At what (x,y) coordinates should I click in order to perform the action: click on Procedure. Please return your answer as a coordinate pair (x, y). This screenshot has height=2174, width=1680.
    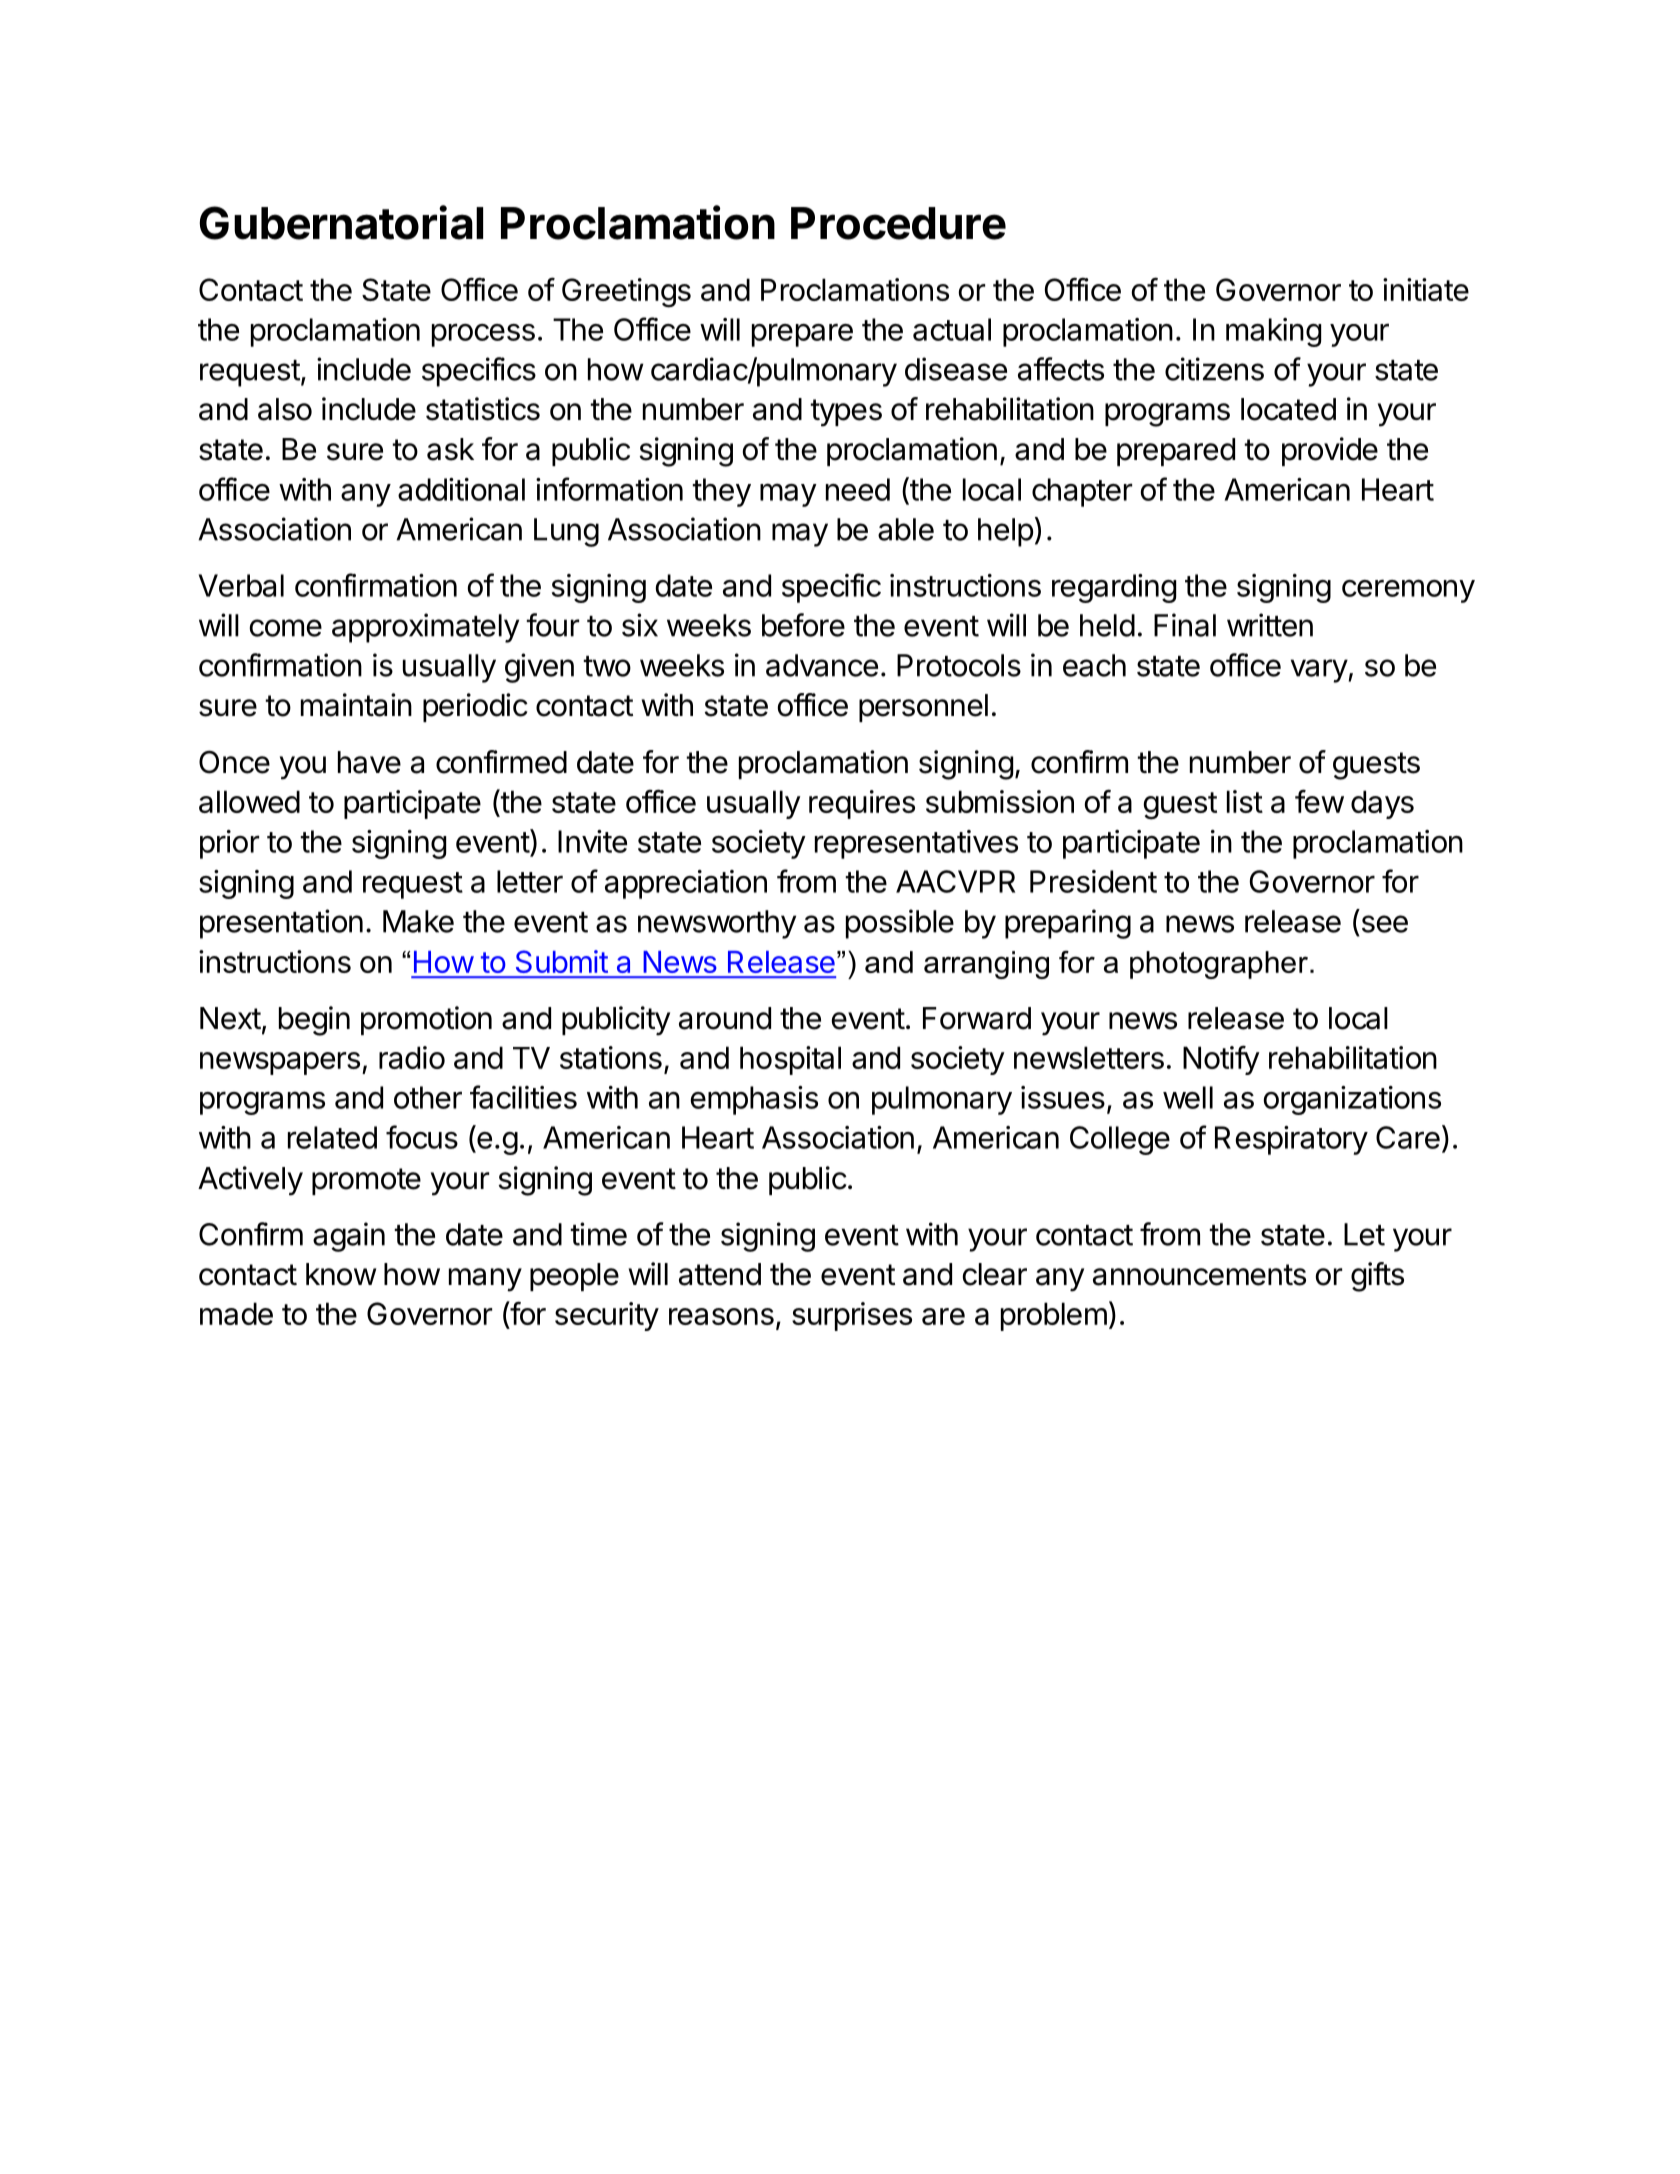
    Looking at the image, I should click on (898, 223).
